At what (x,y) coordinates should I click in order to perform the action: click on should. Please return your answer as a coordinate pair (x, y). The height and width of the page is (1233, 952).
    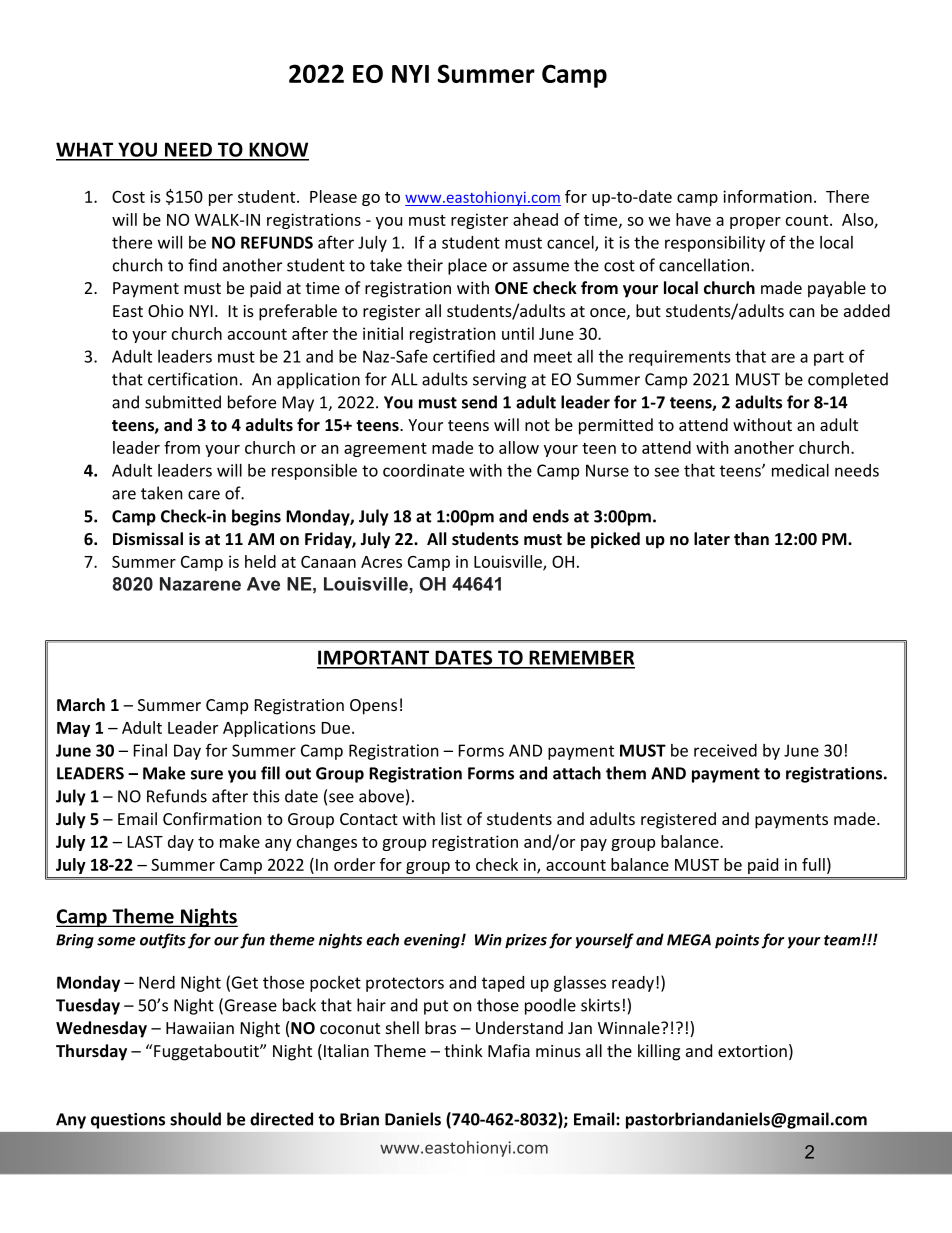
    Looking at the image, I should click on (195, 1119).
